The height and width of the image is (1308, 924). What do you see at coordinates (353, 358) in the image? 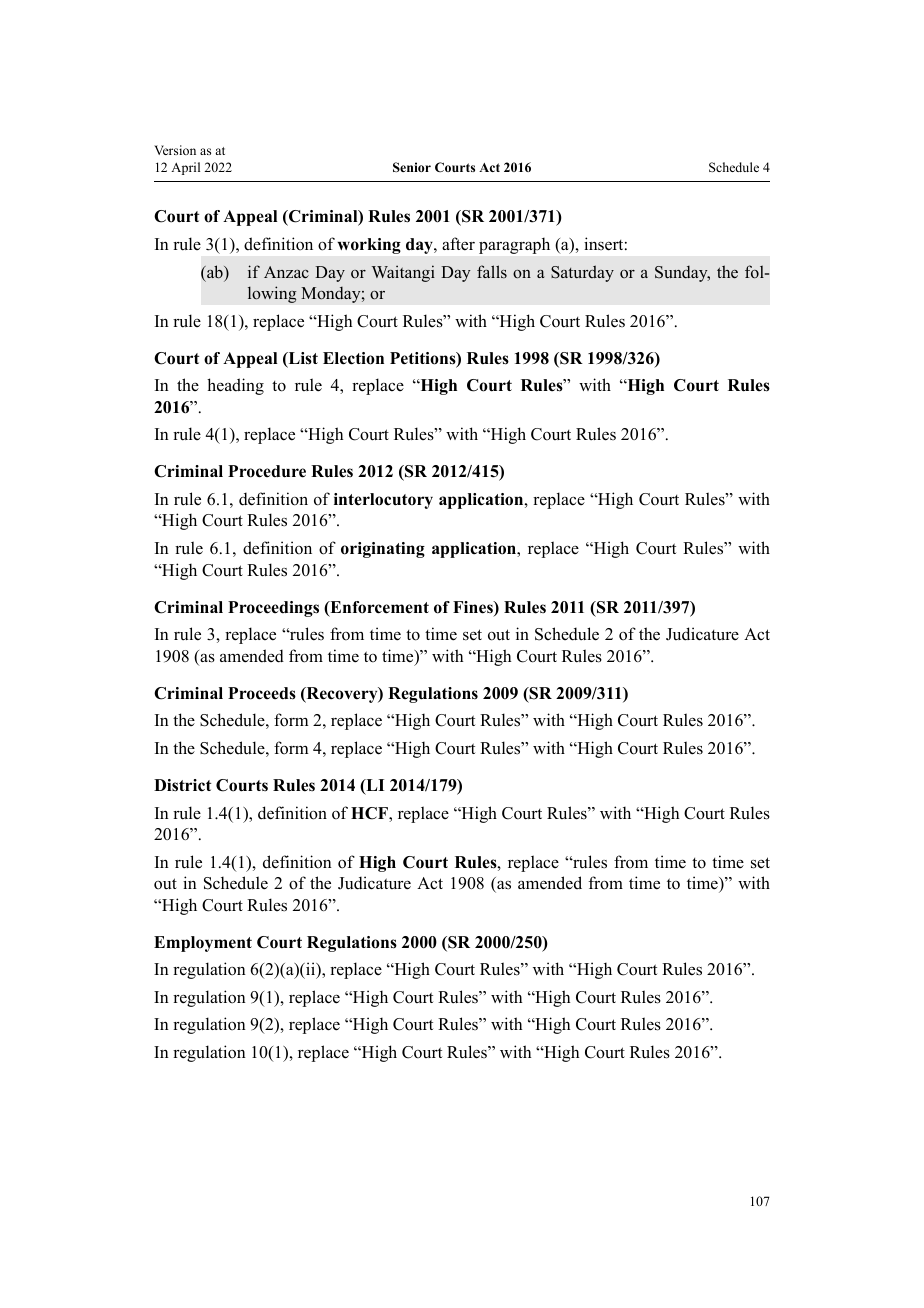
I see `Election` at bounding box center [353, 358].
